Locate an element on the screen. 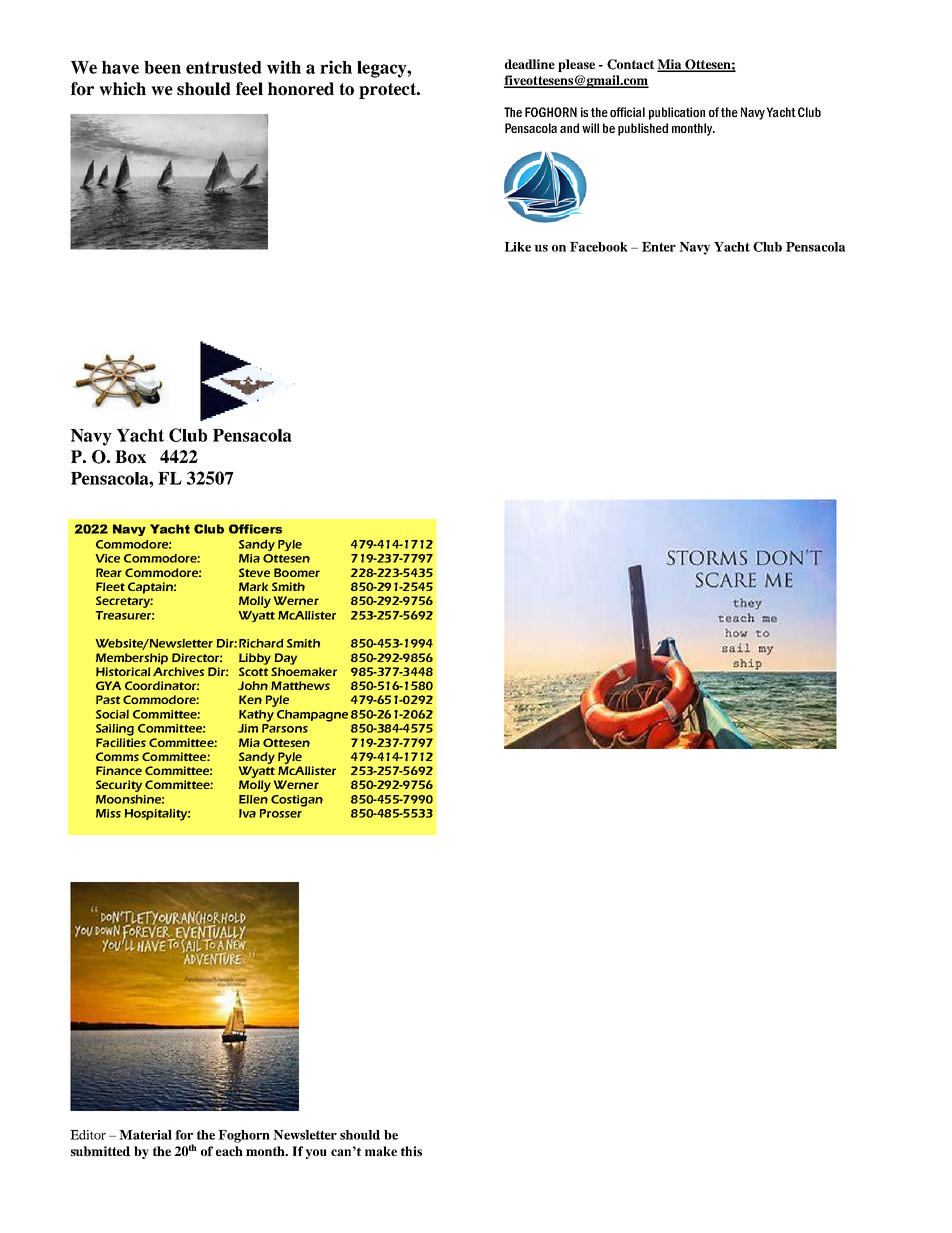  protect is located at coordinates (389, 91).
